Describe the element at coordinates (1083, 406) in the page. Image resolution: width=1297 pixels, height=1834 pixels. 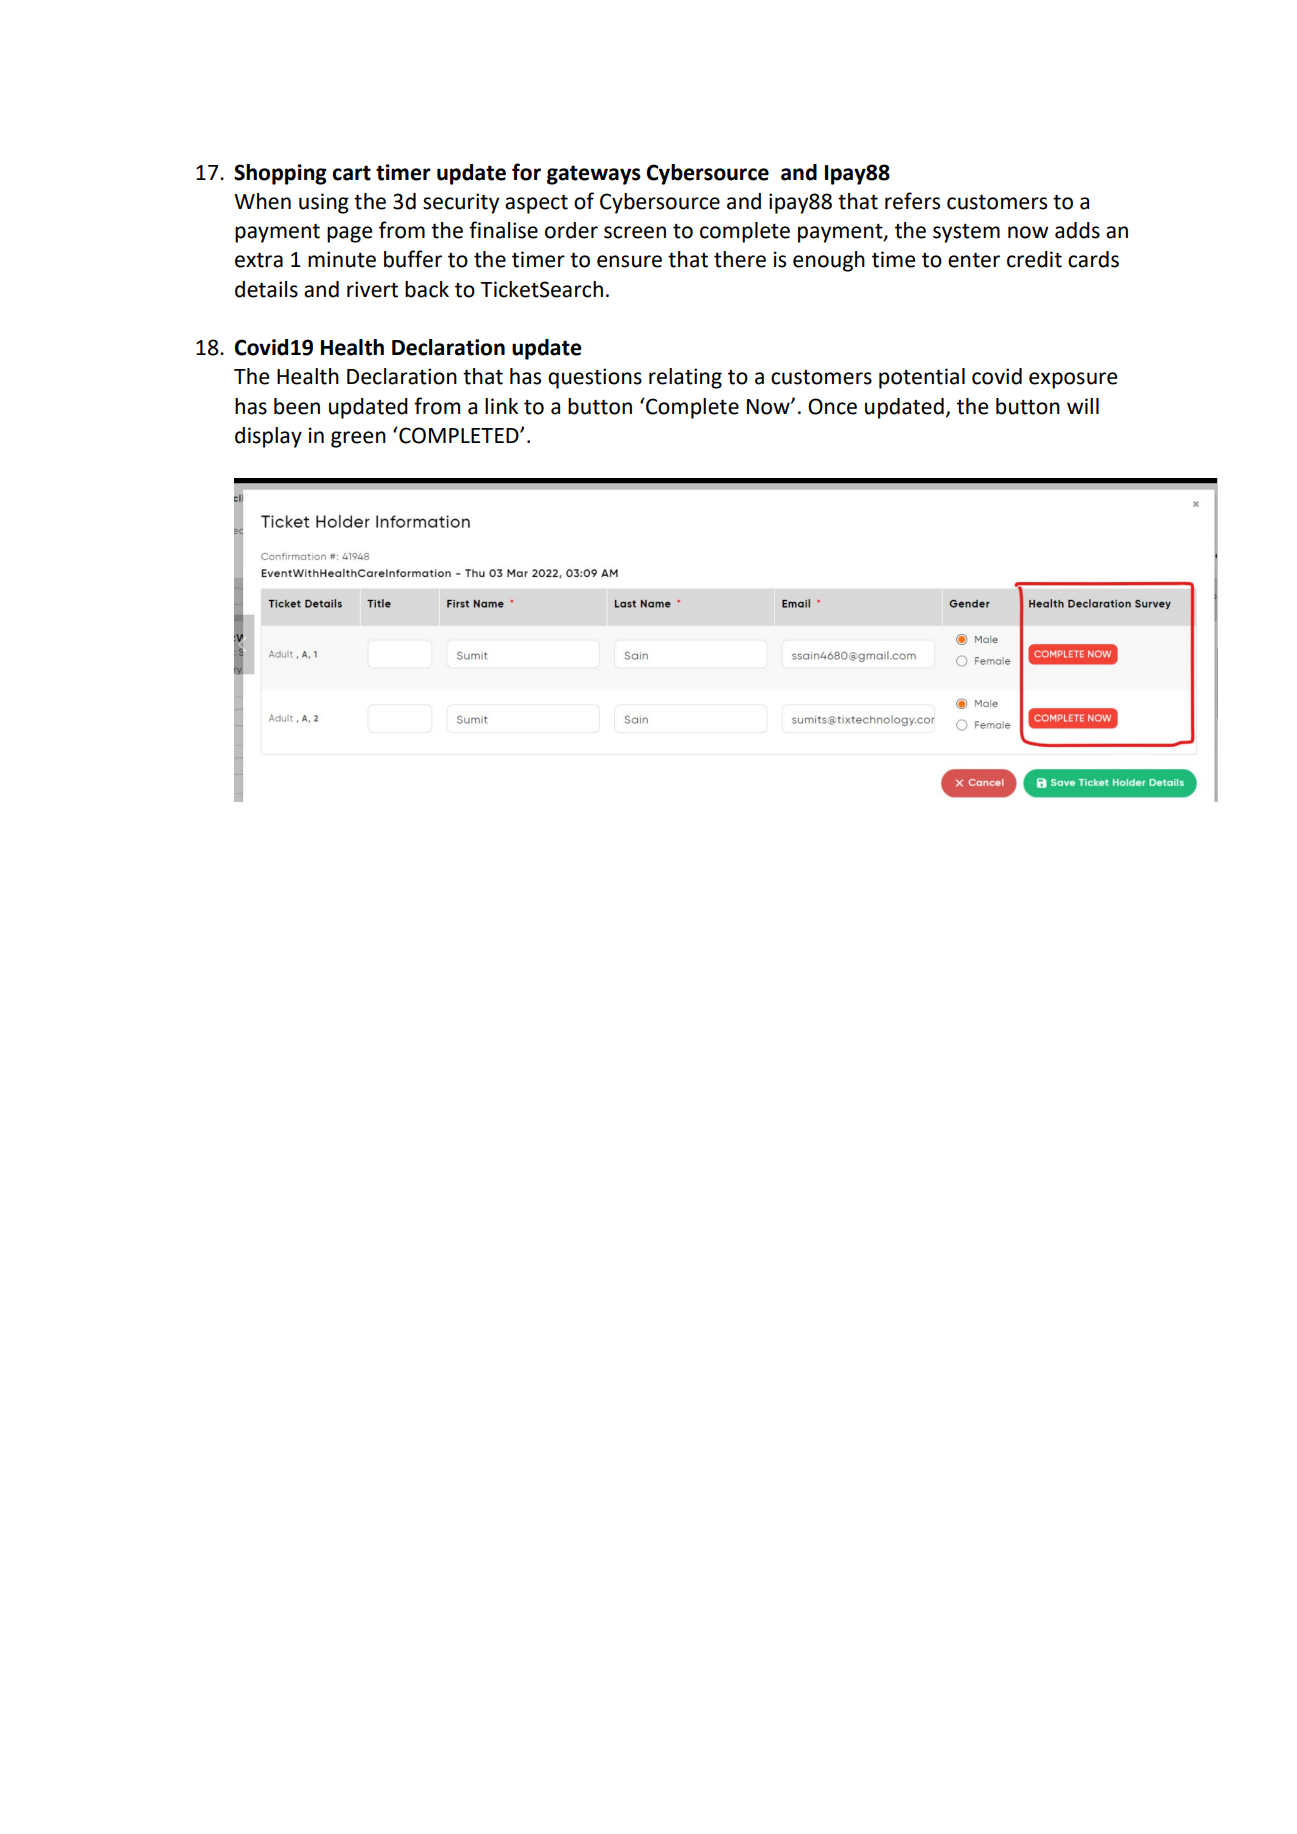
I see `will` at that location.
